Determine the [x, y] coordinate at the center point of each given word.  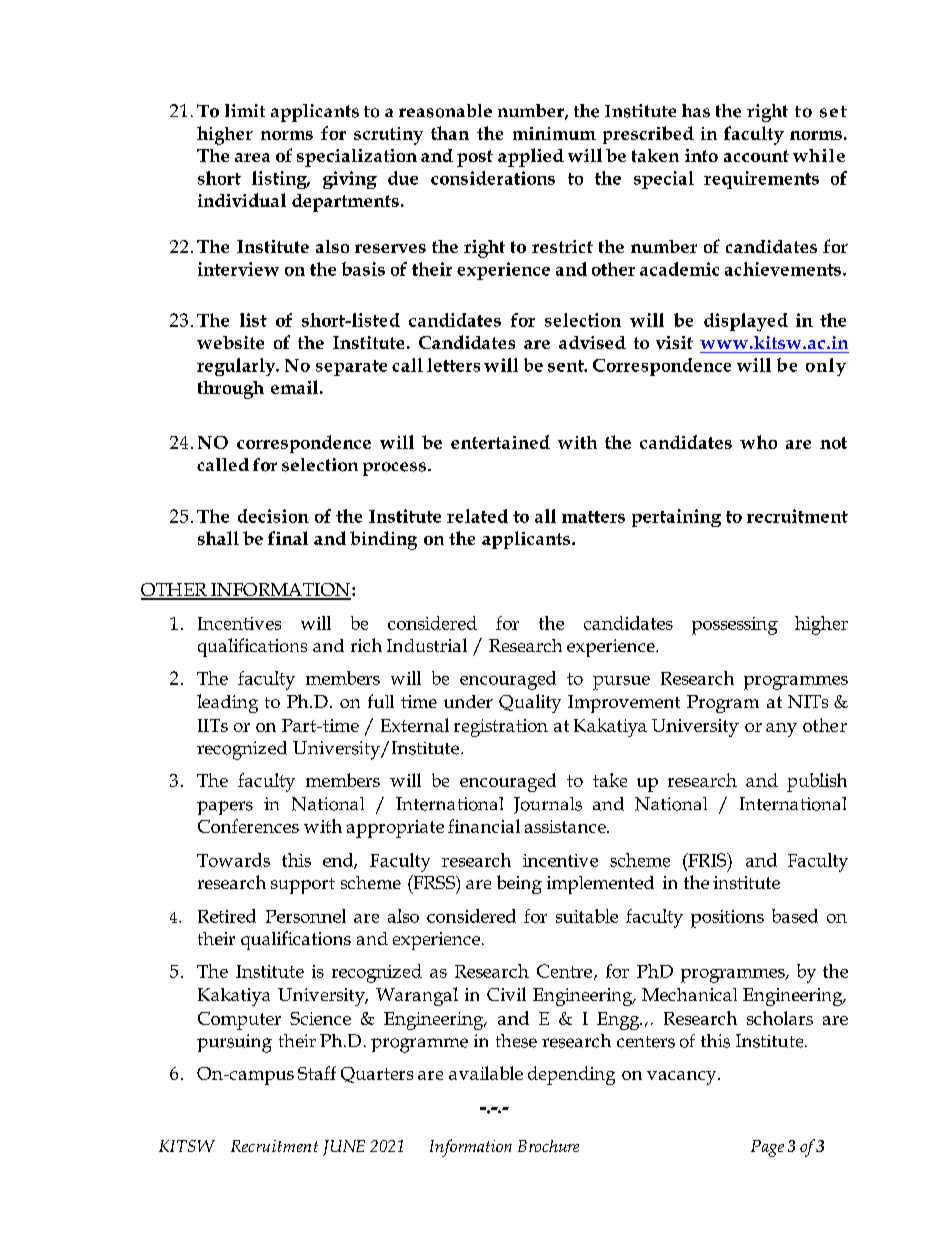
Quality [530, 703]
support [303, 886]
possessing [735, 626]
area [252, 157]
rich [366, 645]
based [795, 916]
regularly [237, 367]
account [756, 156]
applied [531, 157]
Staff [317, 1073]
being [519, 884]
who [758, 442]
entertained [500, 442]
